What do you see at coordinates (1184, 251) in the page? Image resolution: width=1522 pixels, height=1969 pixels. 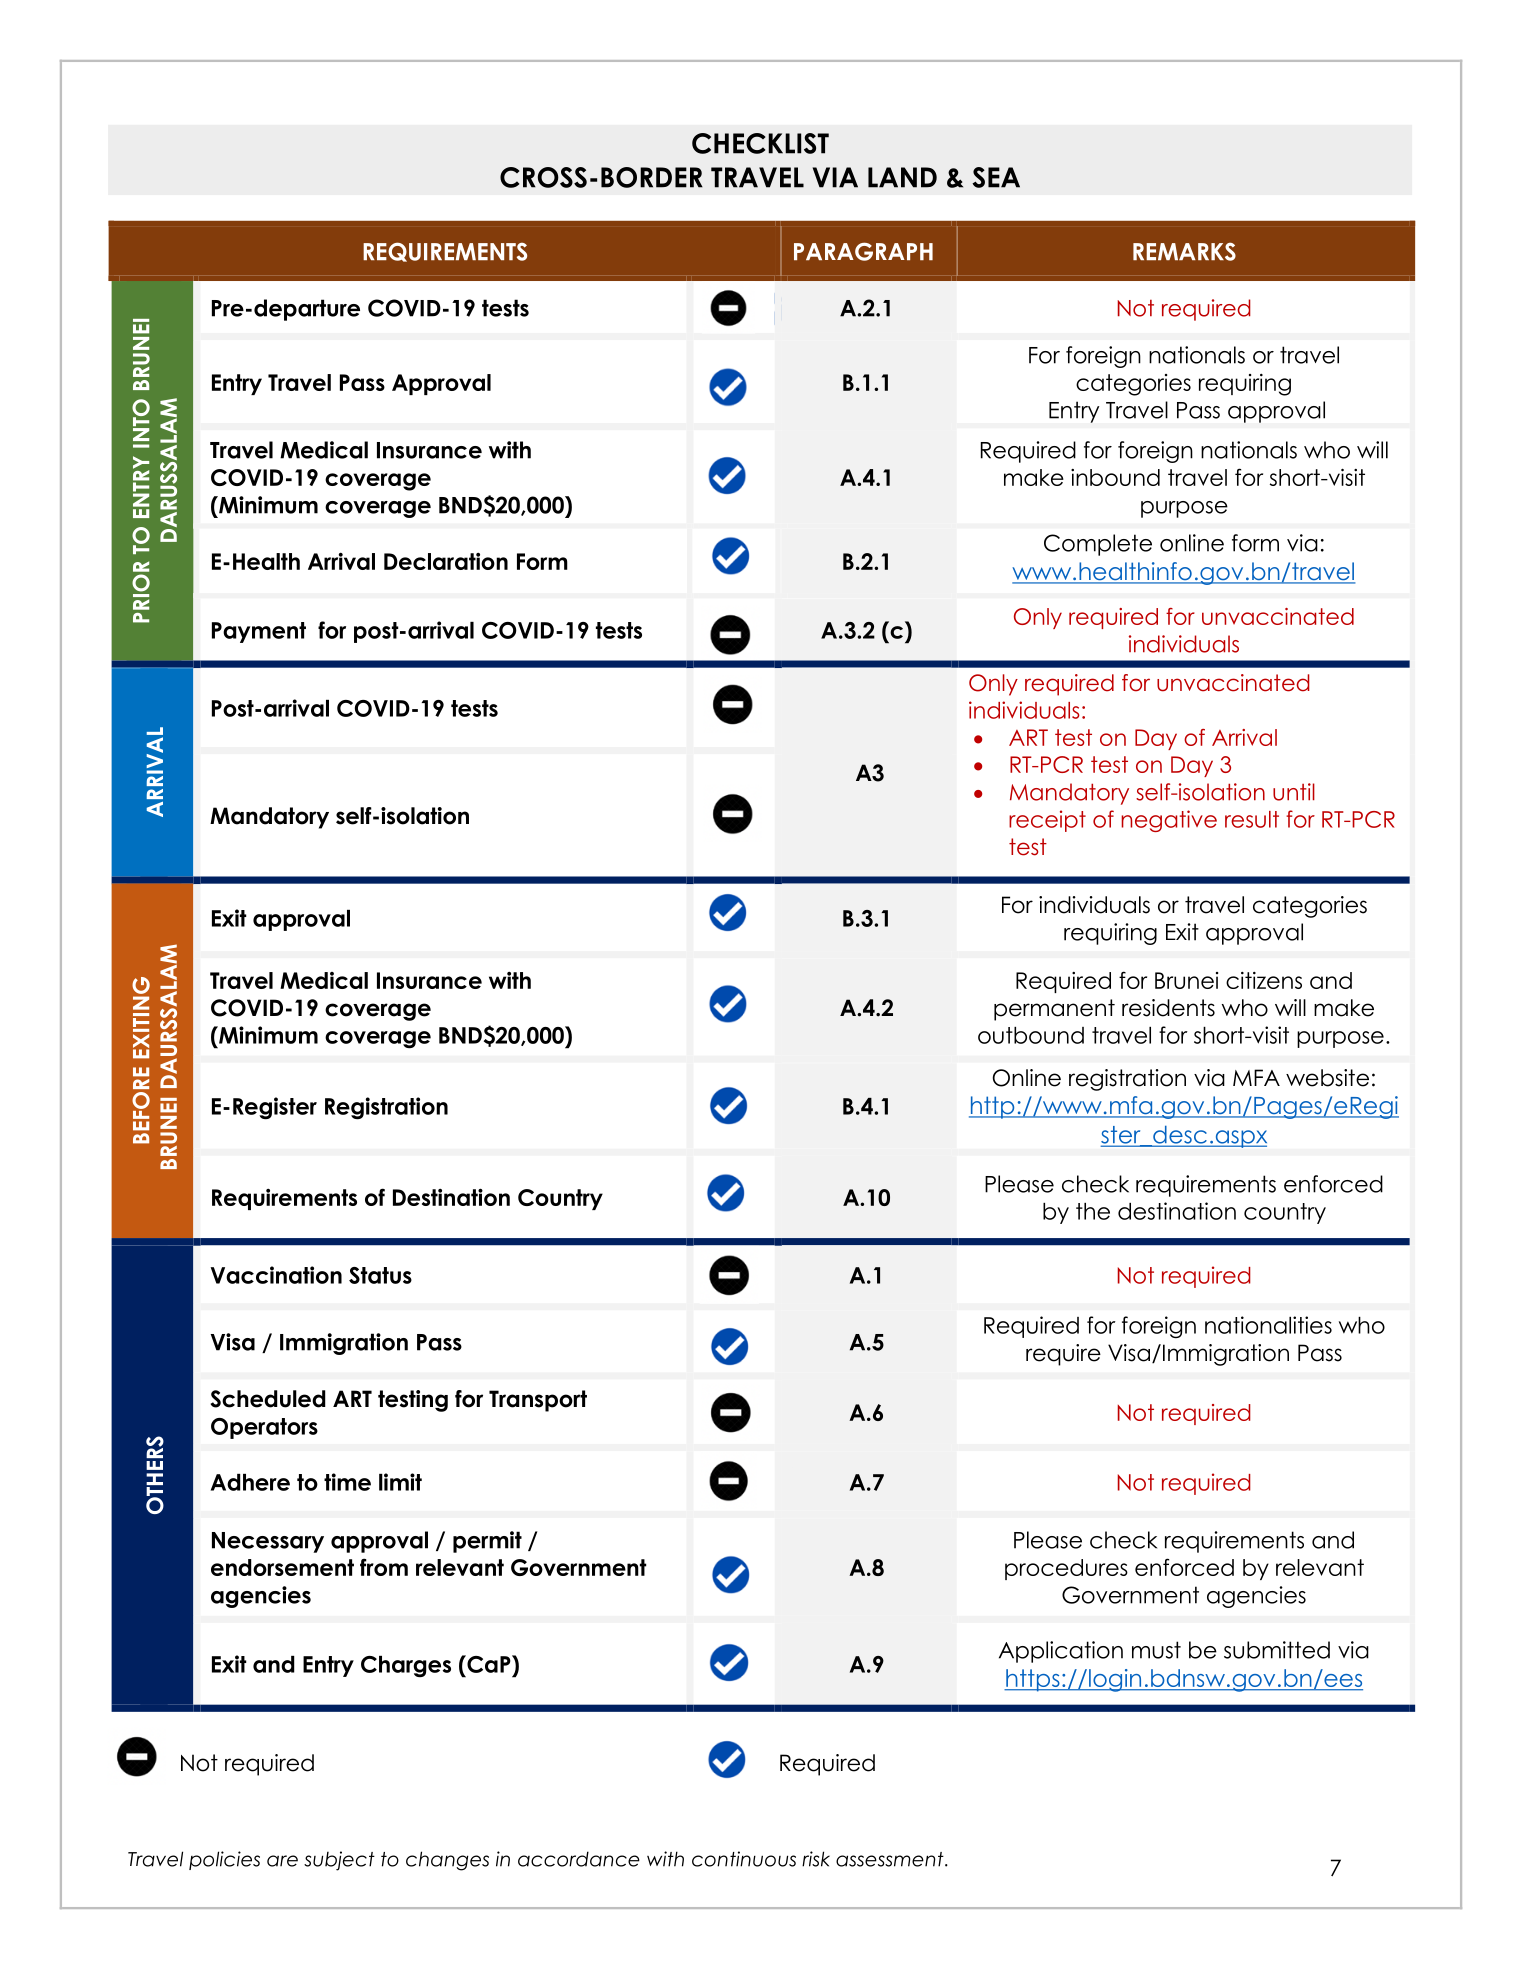 I see `REMARKS` at bounding box center [1184, 251].
